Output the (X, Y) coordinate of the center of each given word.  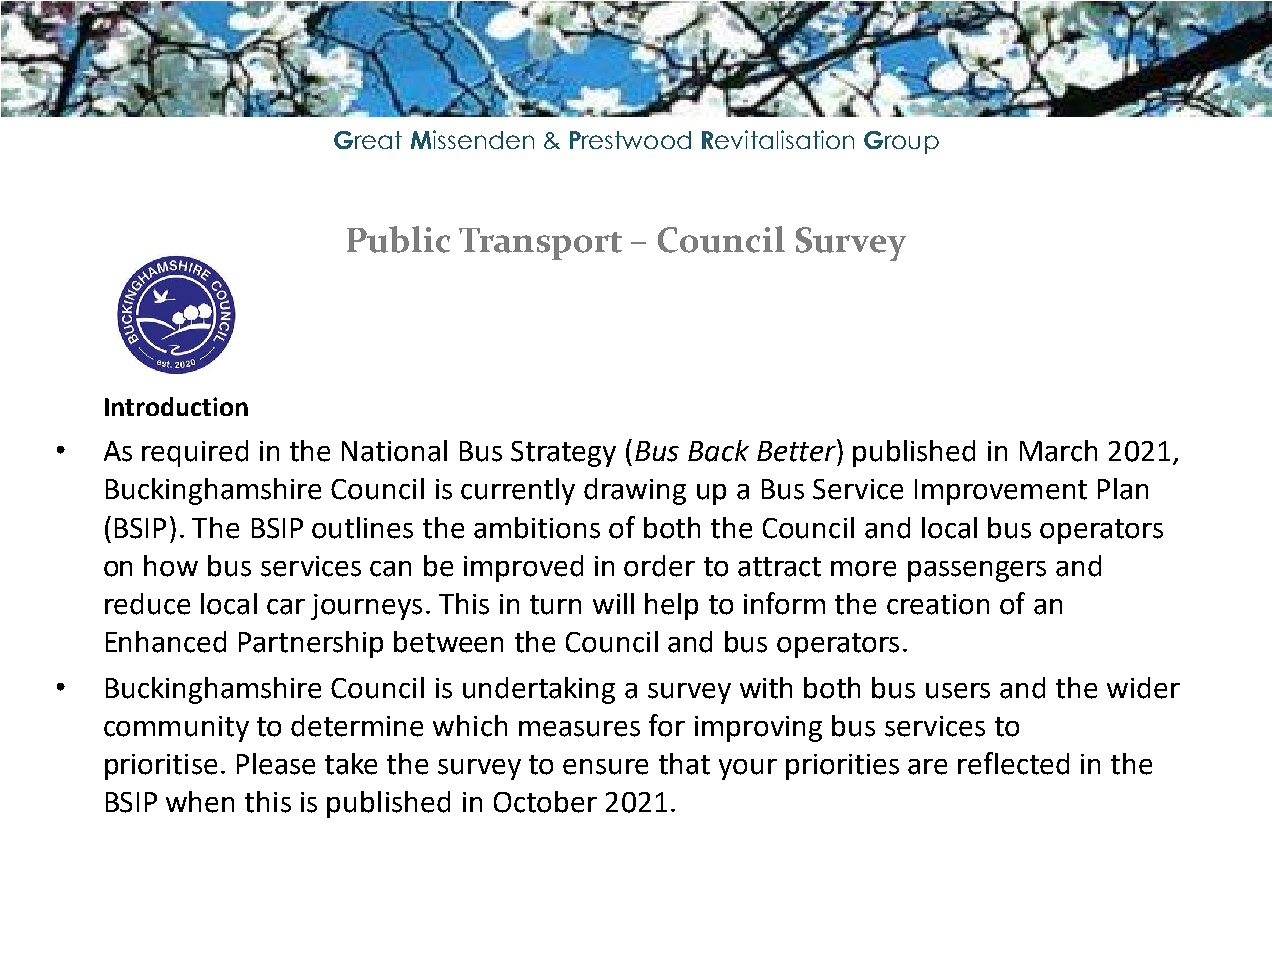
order (659, 566)
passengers (977, 571)
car (286, 607)
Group (901, 142)
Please (276, 764)
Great (368, 140)
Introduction (176, 406)
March (1058, 451)
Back (718, 451)
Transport (540, 244)
